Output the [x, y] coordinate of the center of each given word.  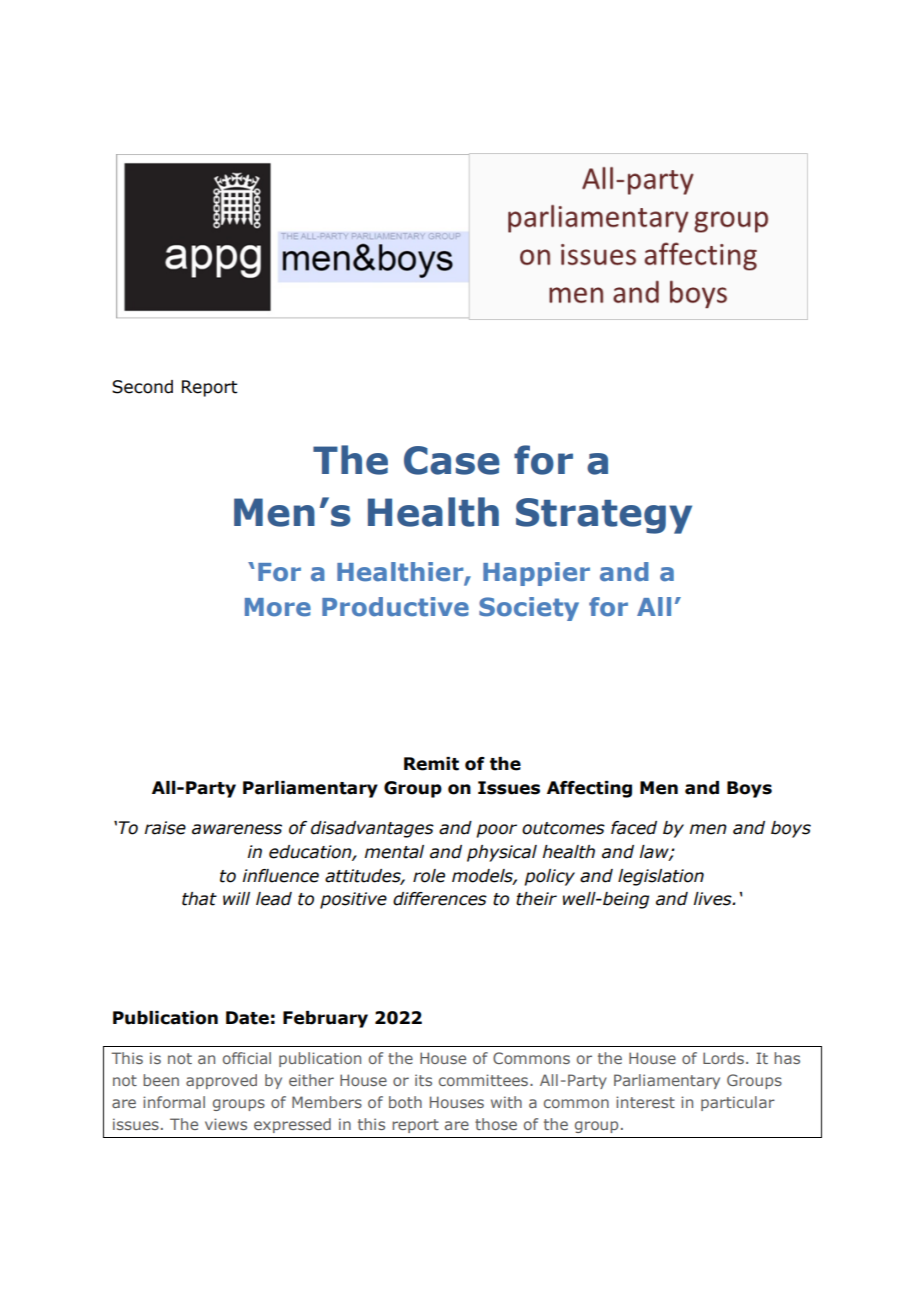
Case [452, 460]
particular [738, 1103]
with [506, 1102]
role [429, 876]
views [226, 1124]
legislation [661, 877]
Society [529, 609]
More [278, 607]
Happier [536, 574]
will [236, 898]
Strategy [604, 516]
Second [142, 387]
